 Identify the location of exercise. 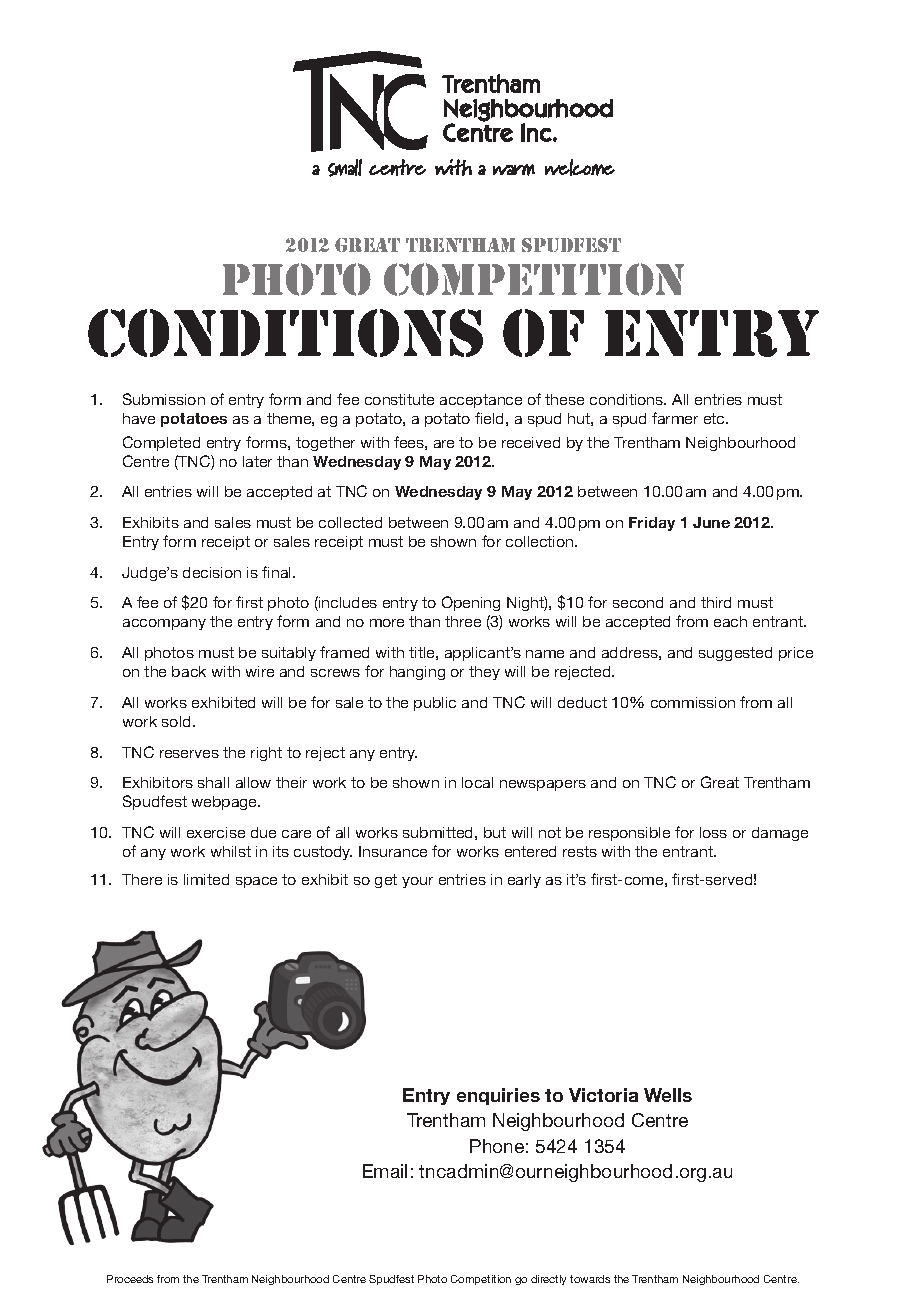
(216, 832).
